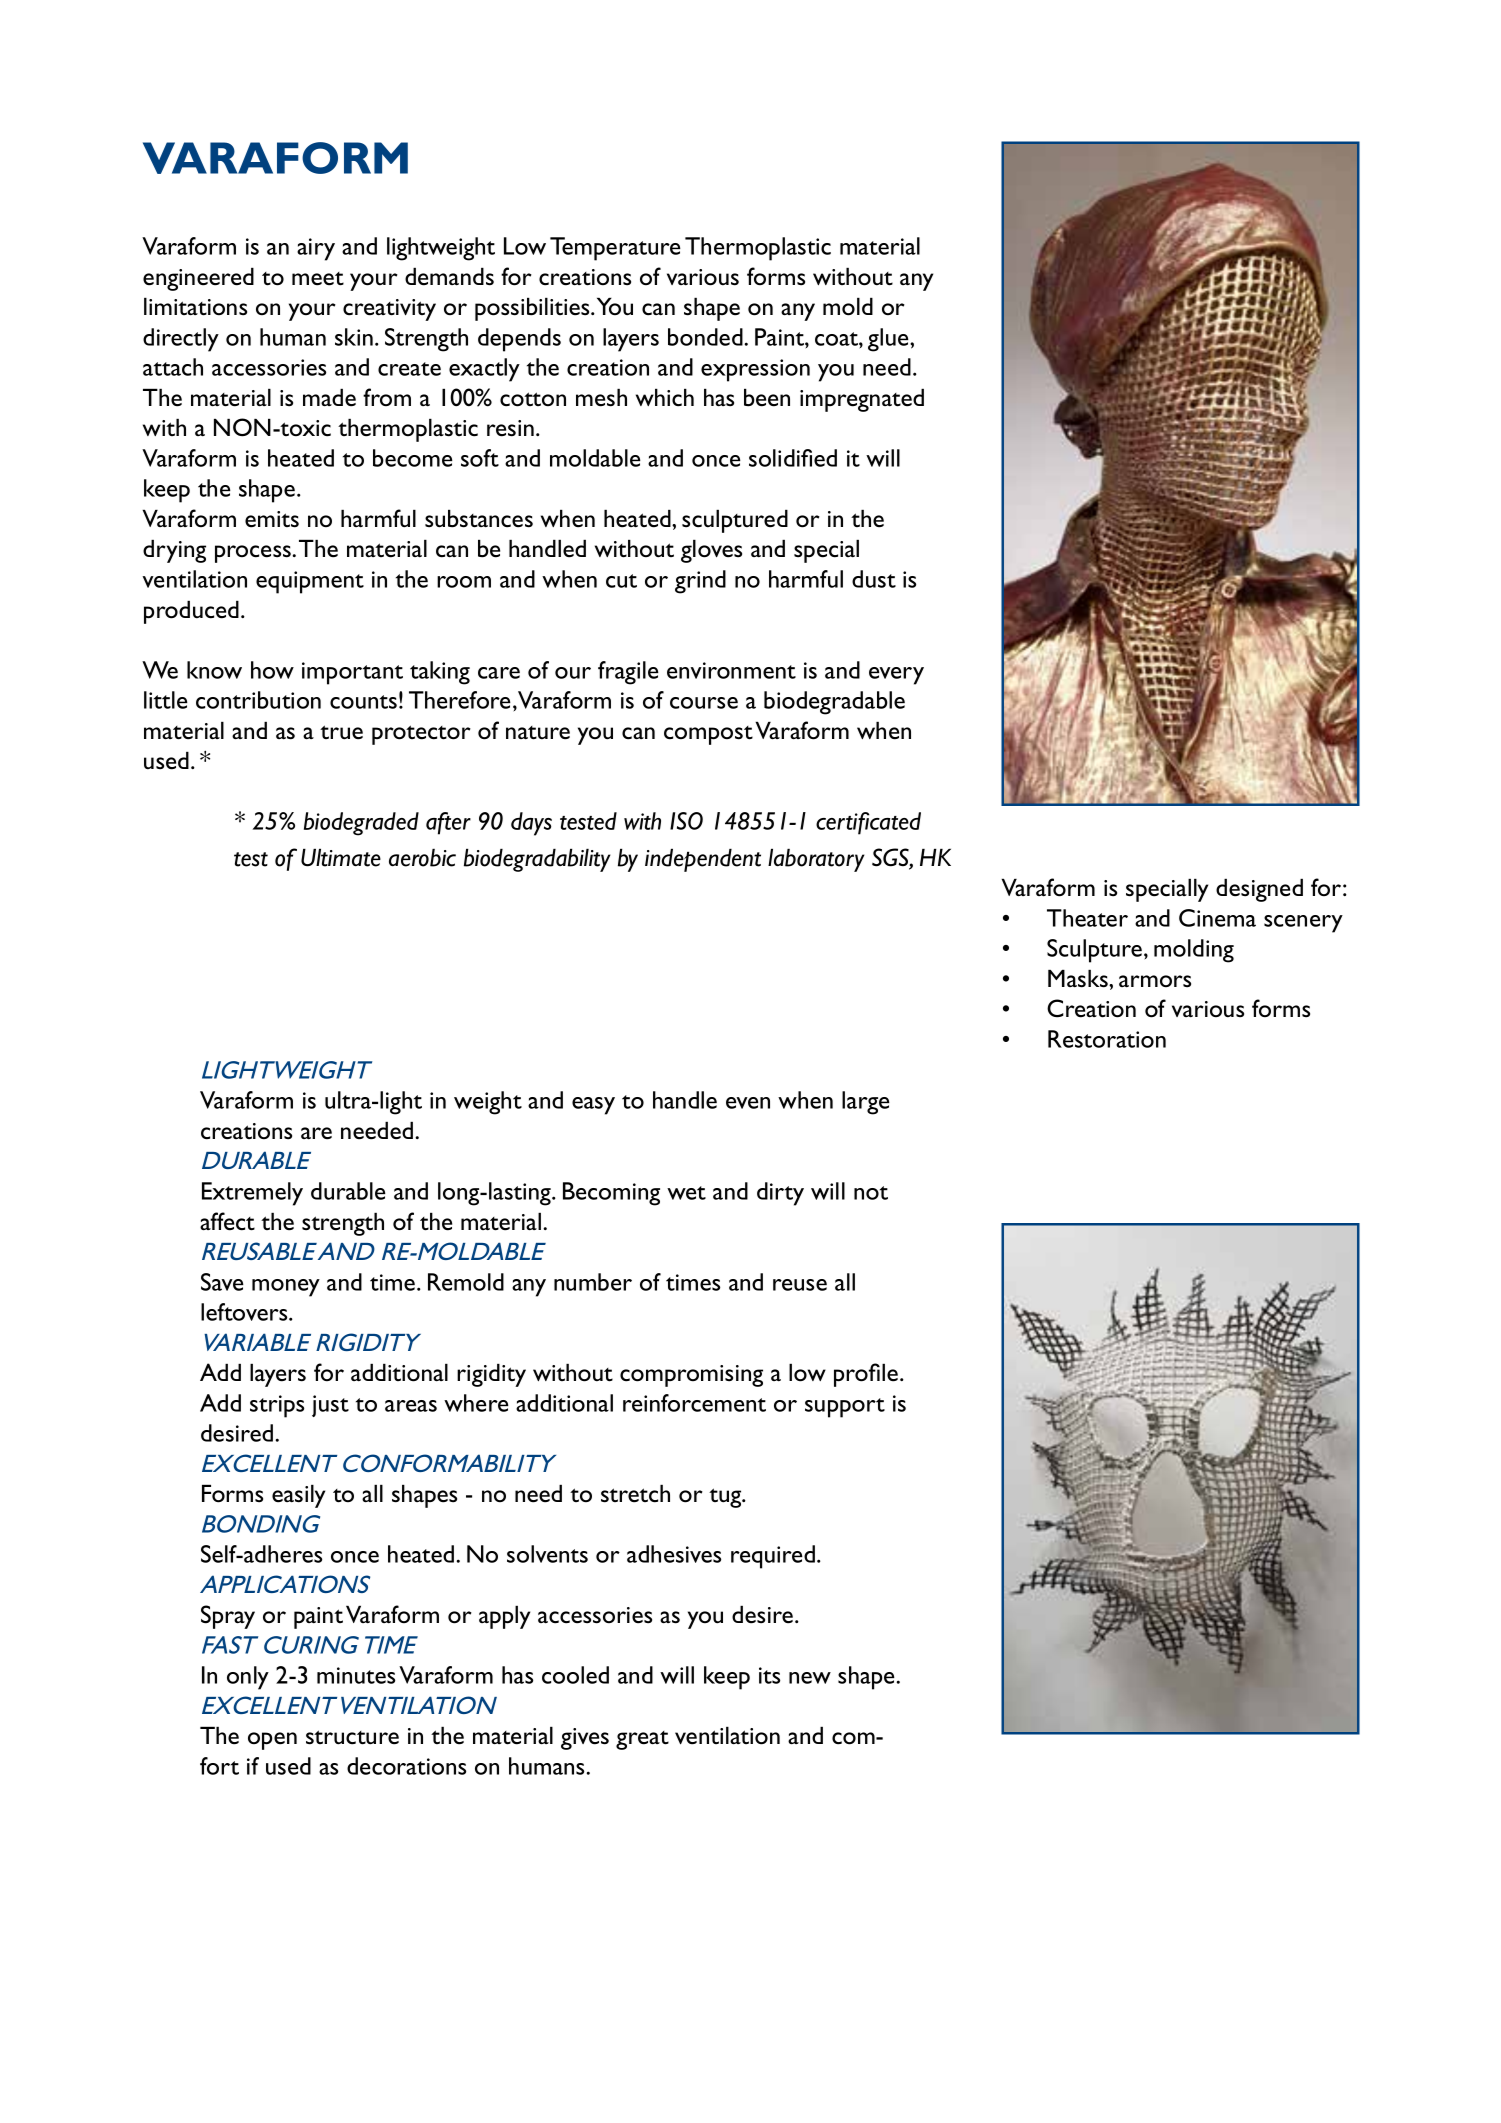  What do you see at coordinates (866, 1375) in the screenshot?
I see `profile` at bounding box center [866, 1375].
